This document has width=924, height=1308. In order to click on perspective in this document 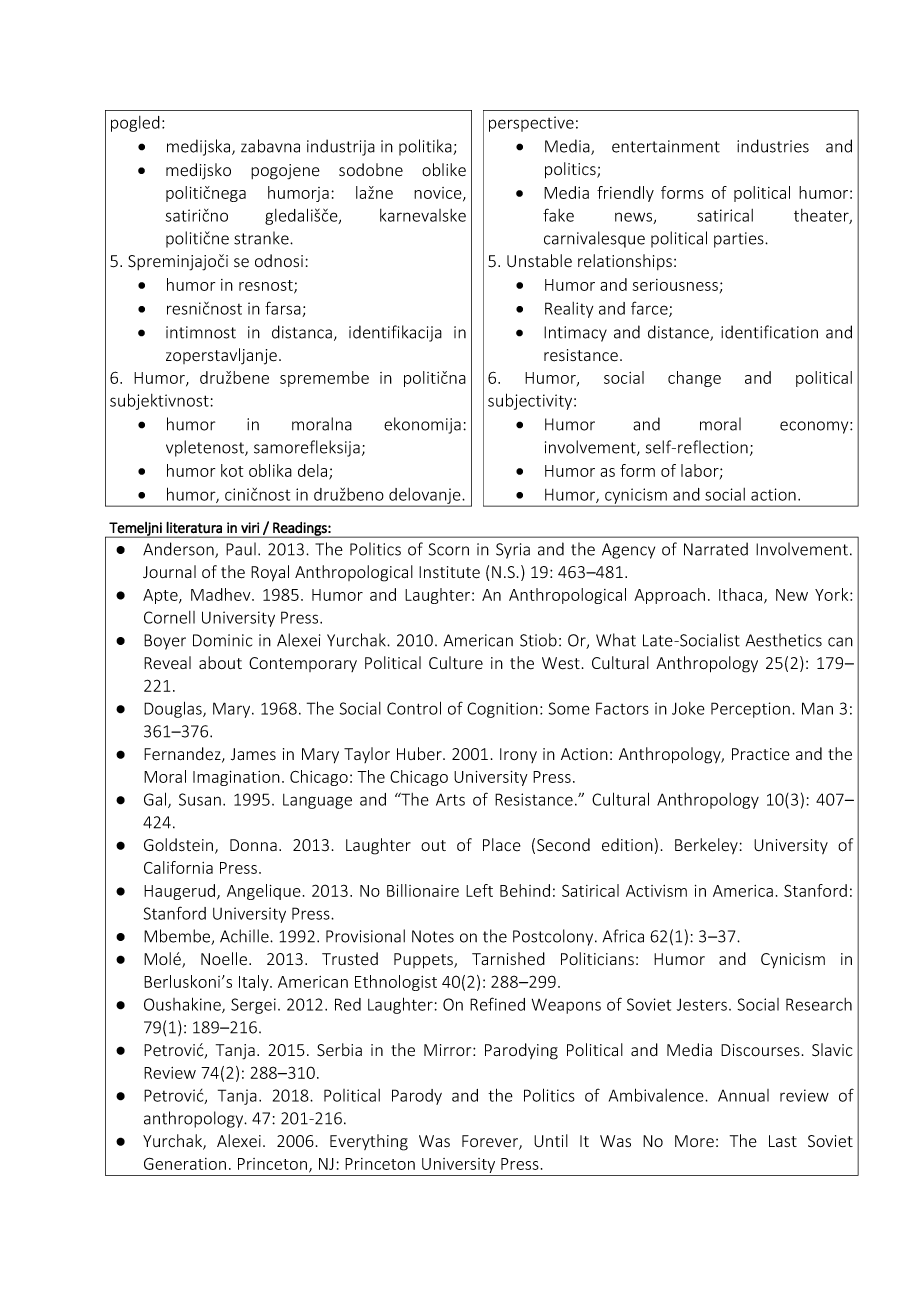, I will do `click(531, 124)`.
